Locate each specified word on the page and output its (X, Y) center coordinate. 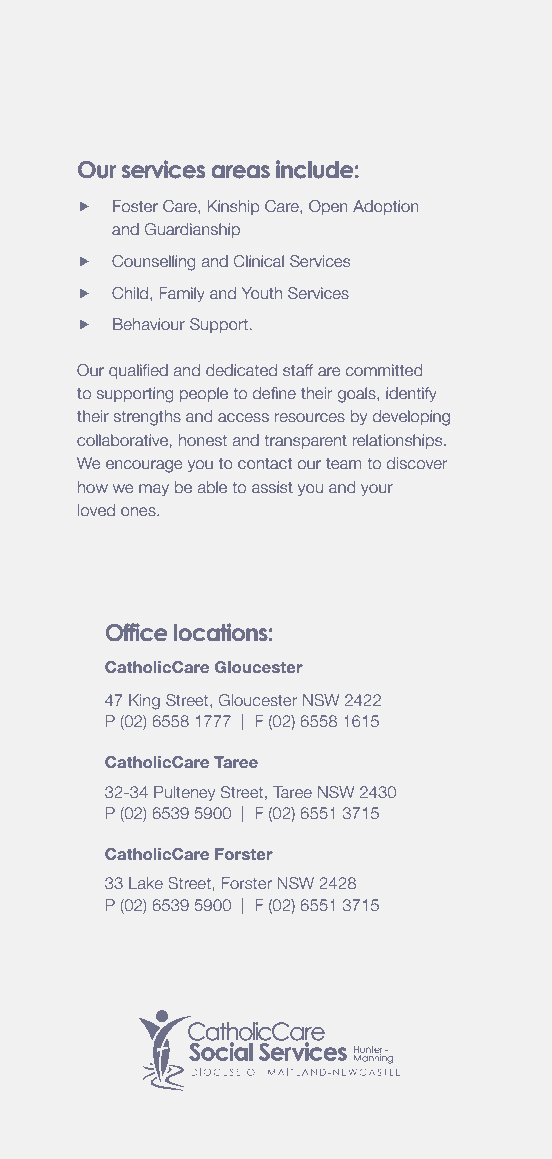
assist (272, 487)
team (343, 463)
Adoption (386, 207)
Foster (135, 206)
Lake (146, 883)
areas (240, 172)
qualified (138, 371)
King (144, 702)
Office (136, 632)
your (377, 490)
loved (96, 510)
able (212, 487)
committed (384, 370)
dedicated (241, 370)
